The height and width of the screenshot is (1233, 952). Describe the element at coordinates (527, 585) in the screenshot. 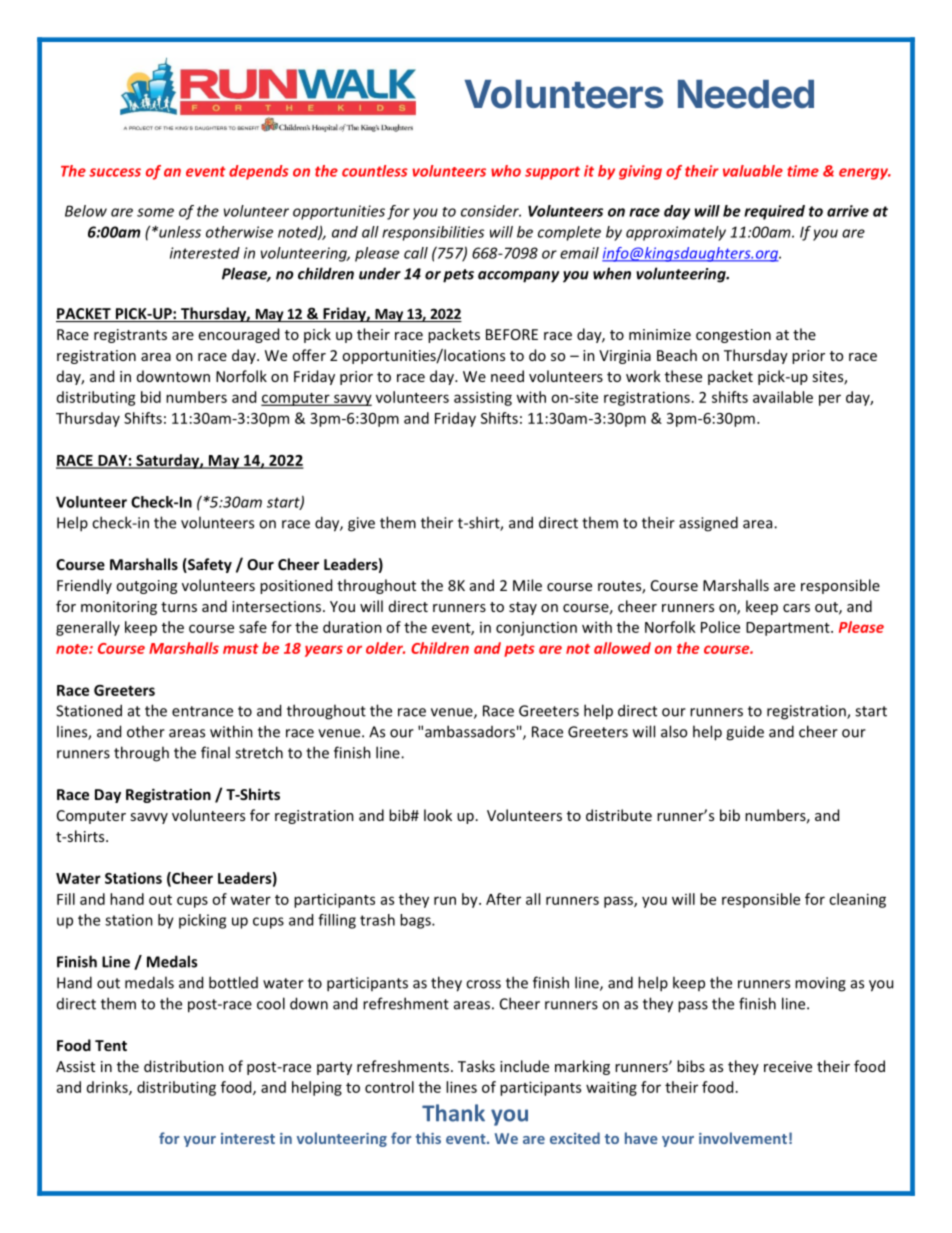

I see `Mile` at that location.
